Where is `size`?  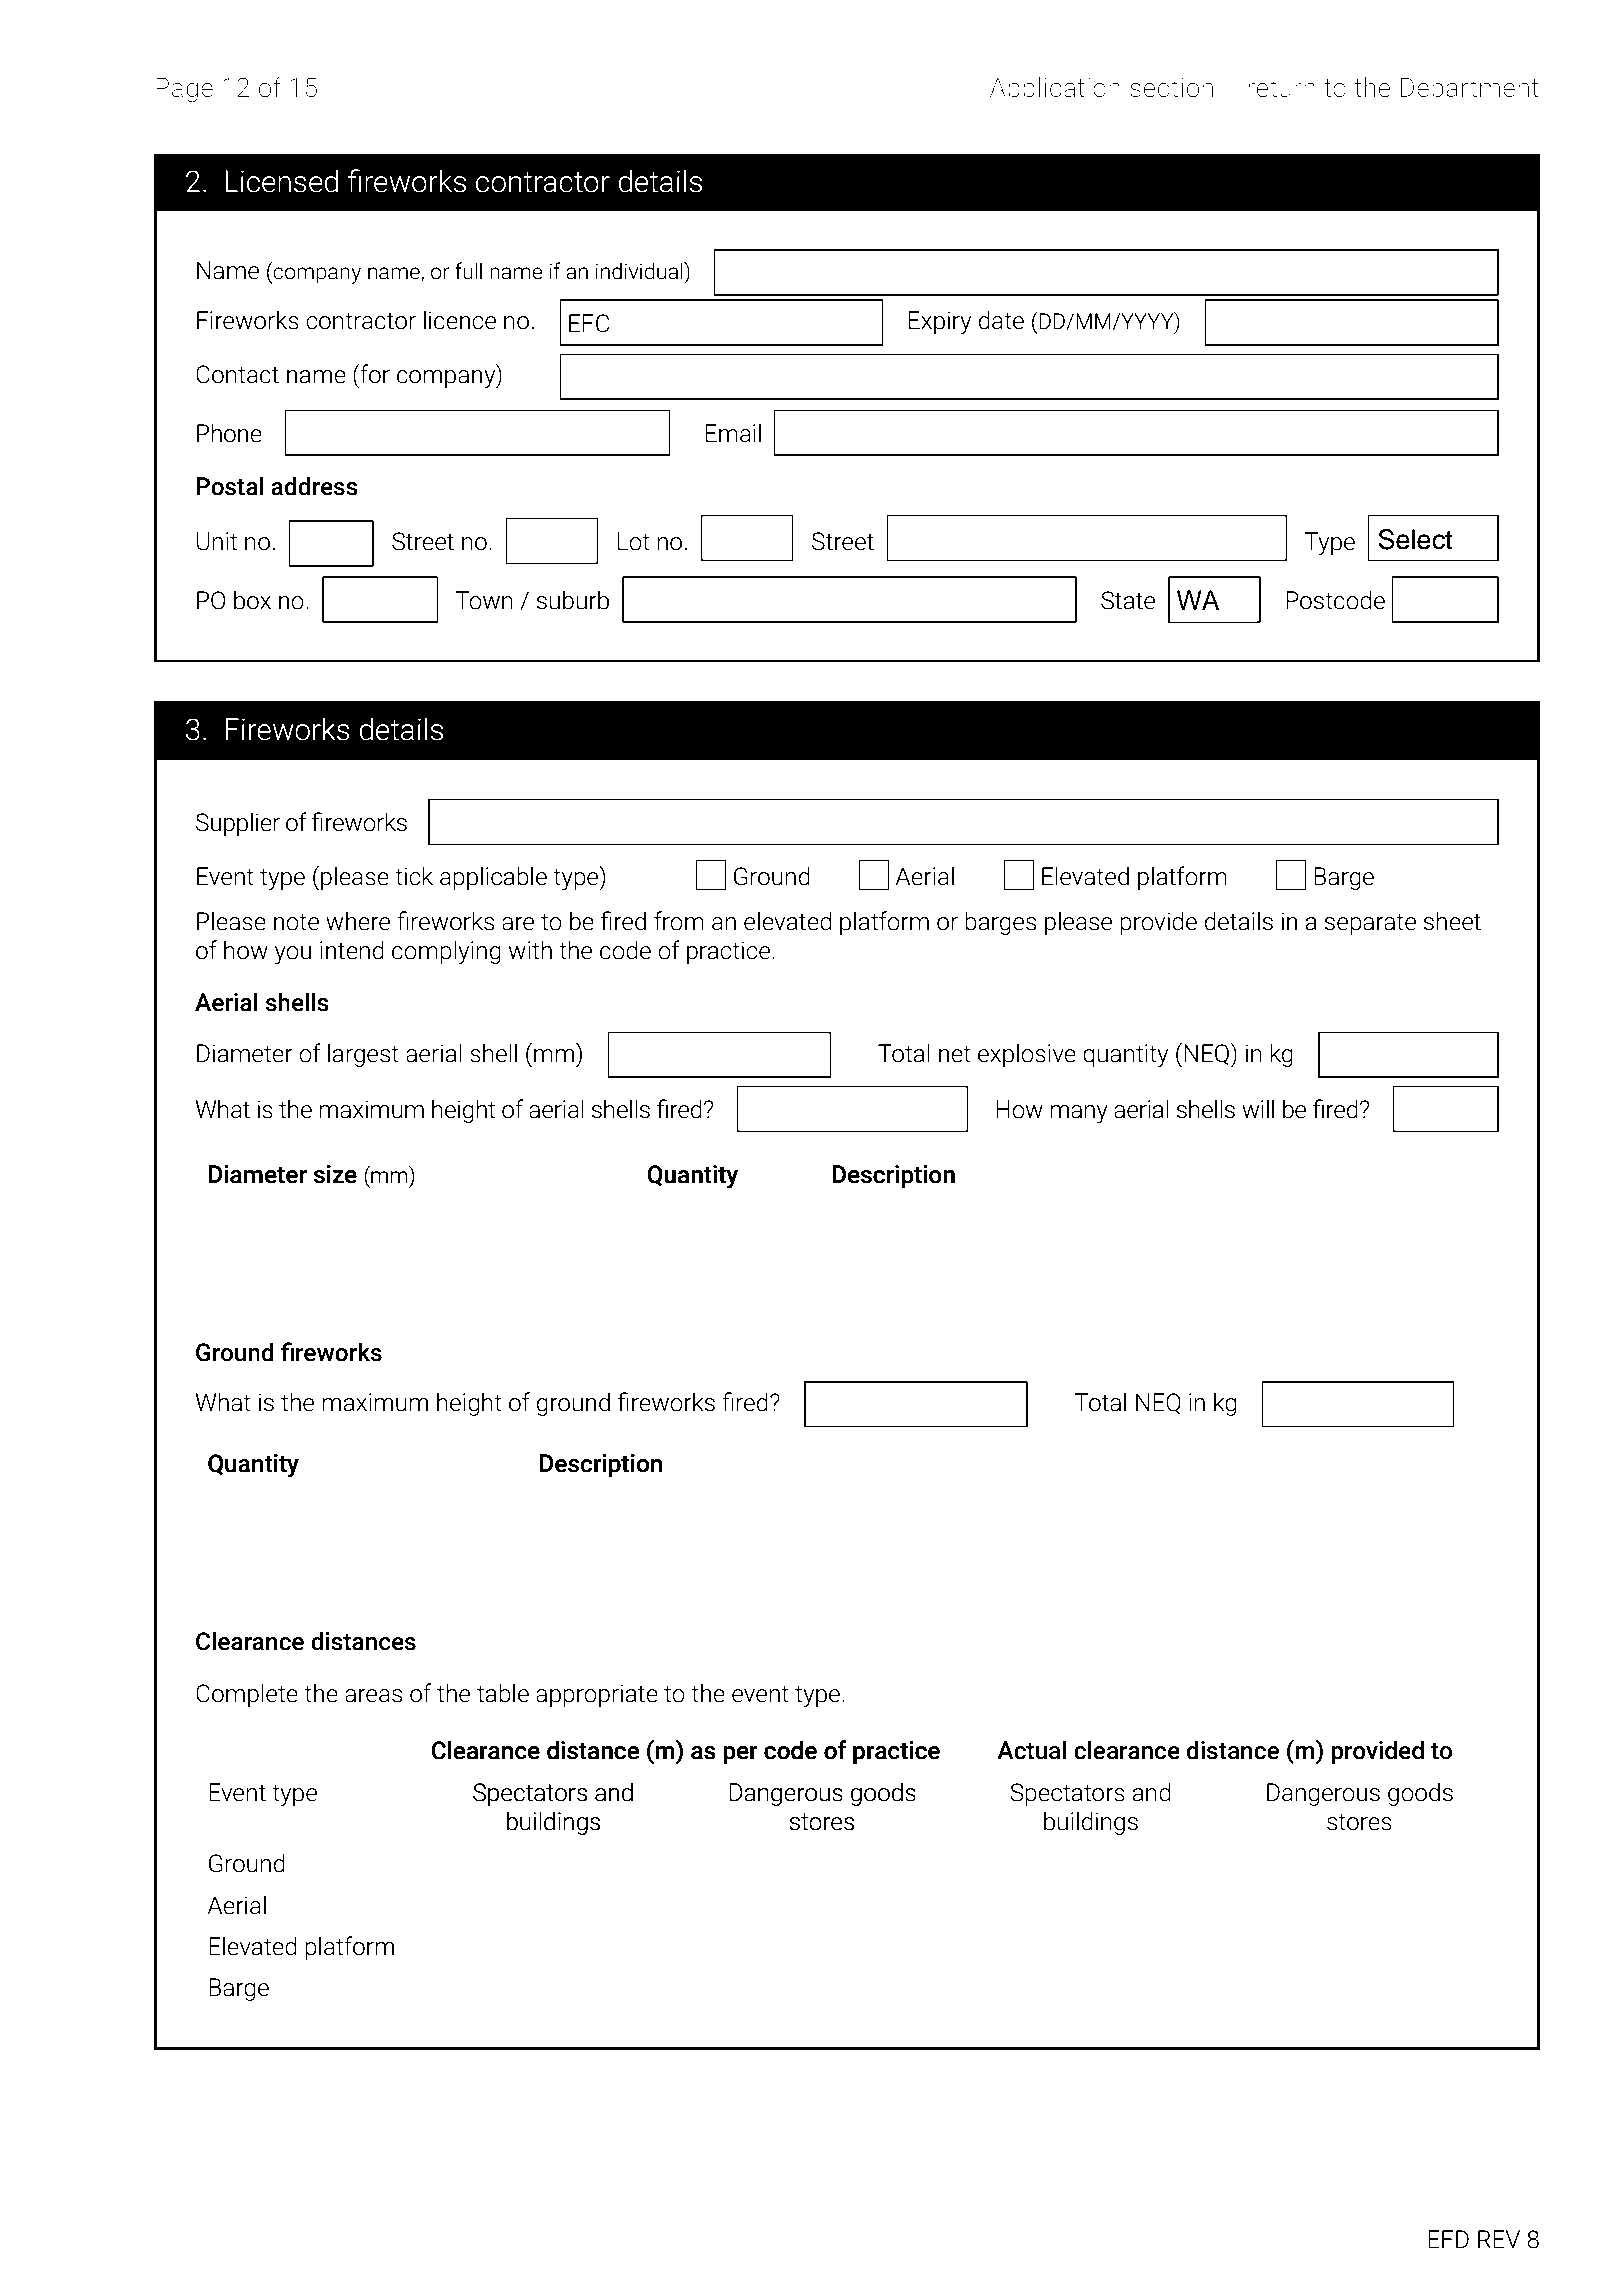
size is located at coordinates (335, 1174).
